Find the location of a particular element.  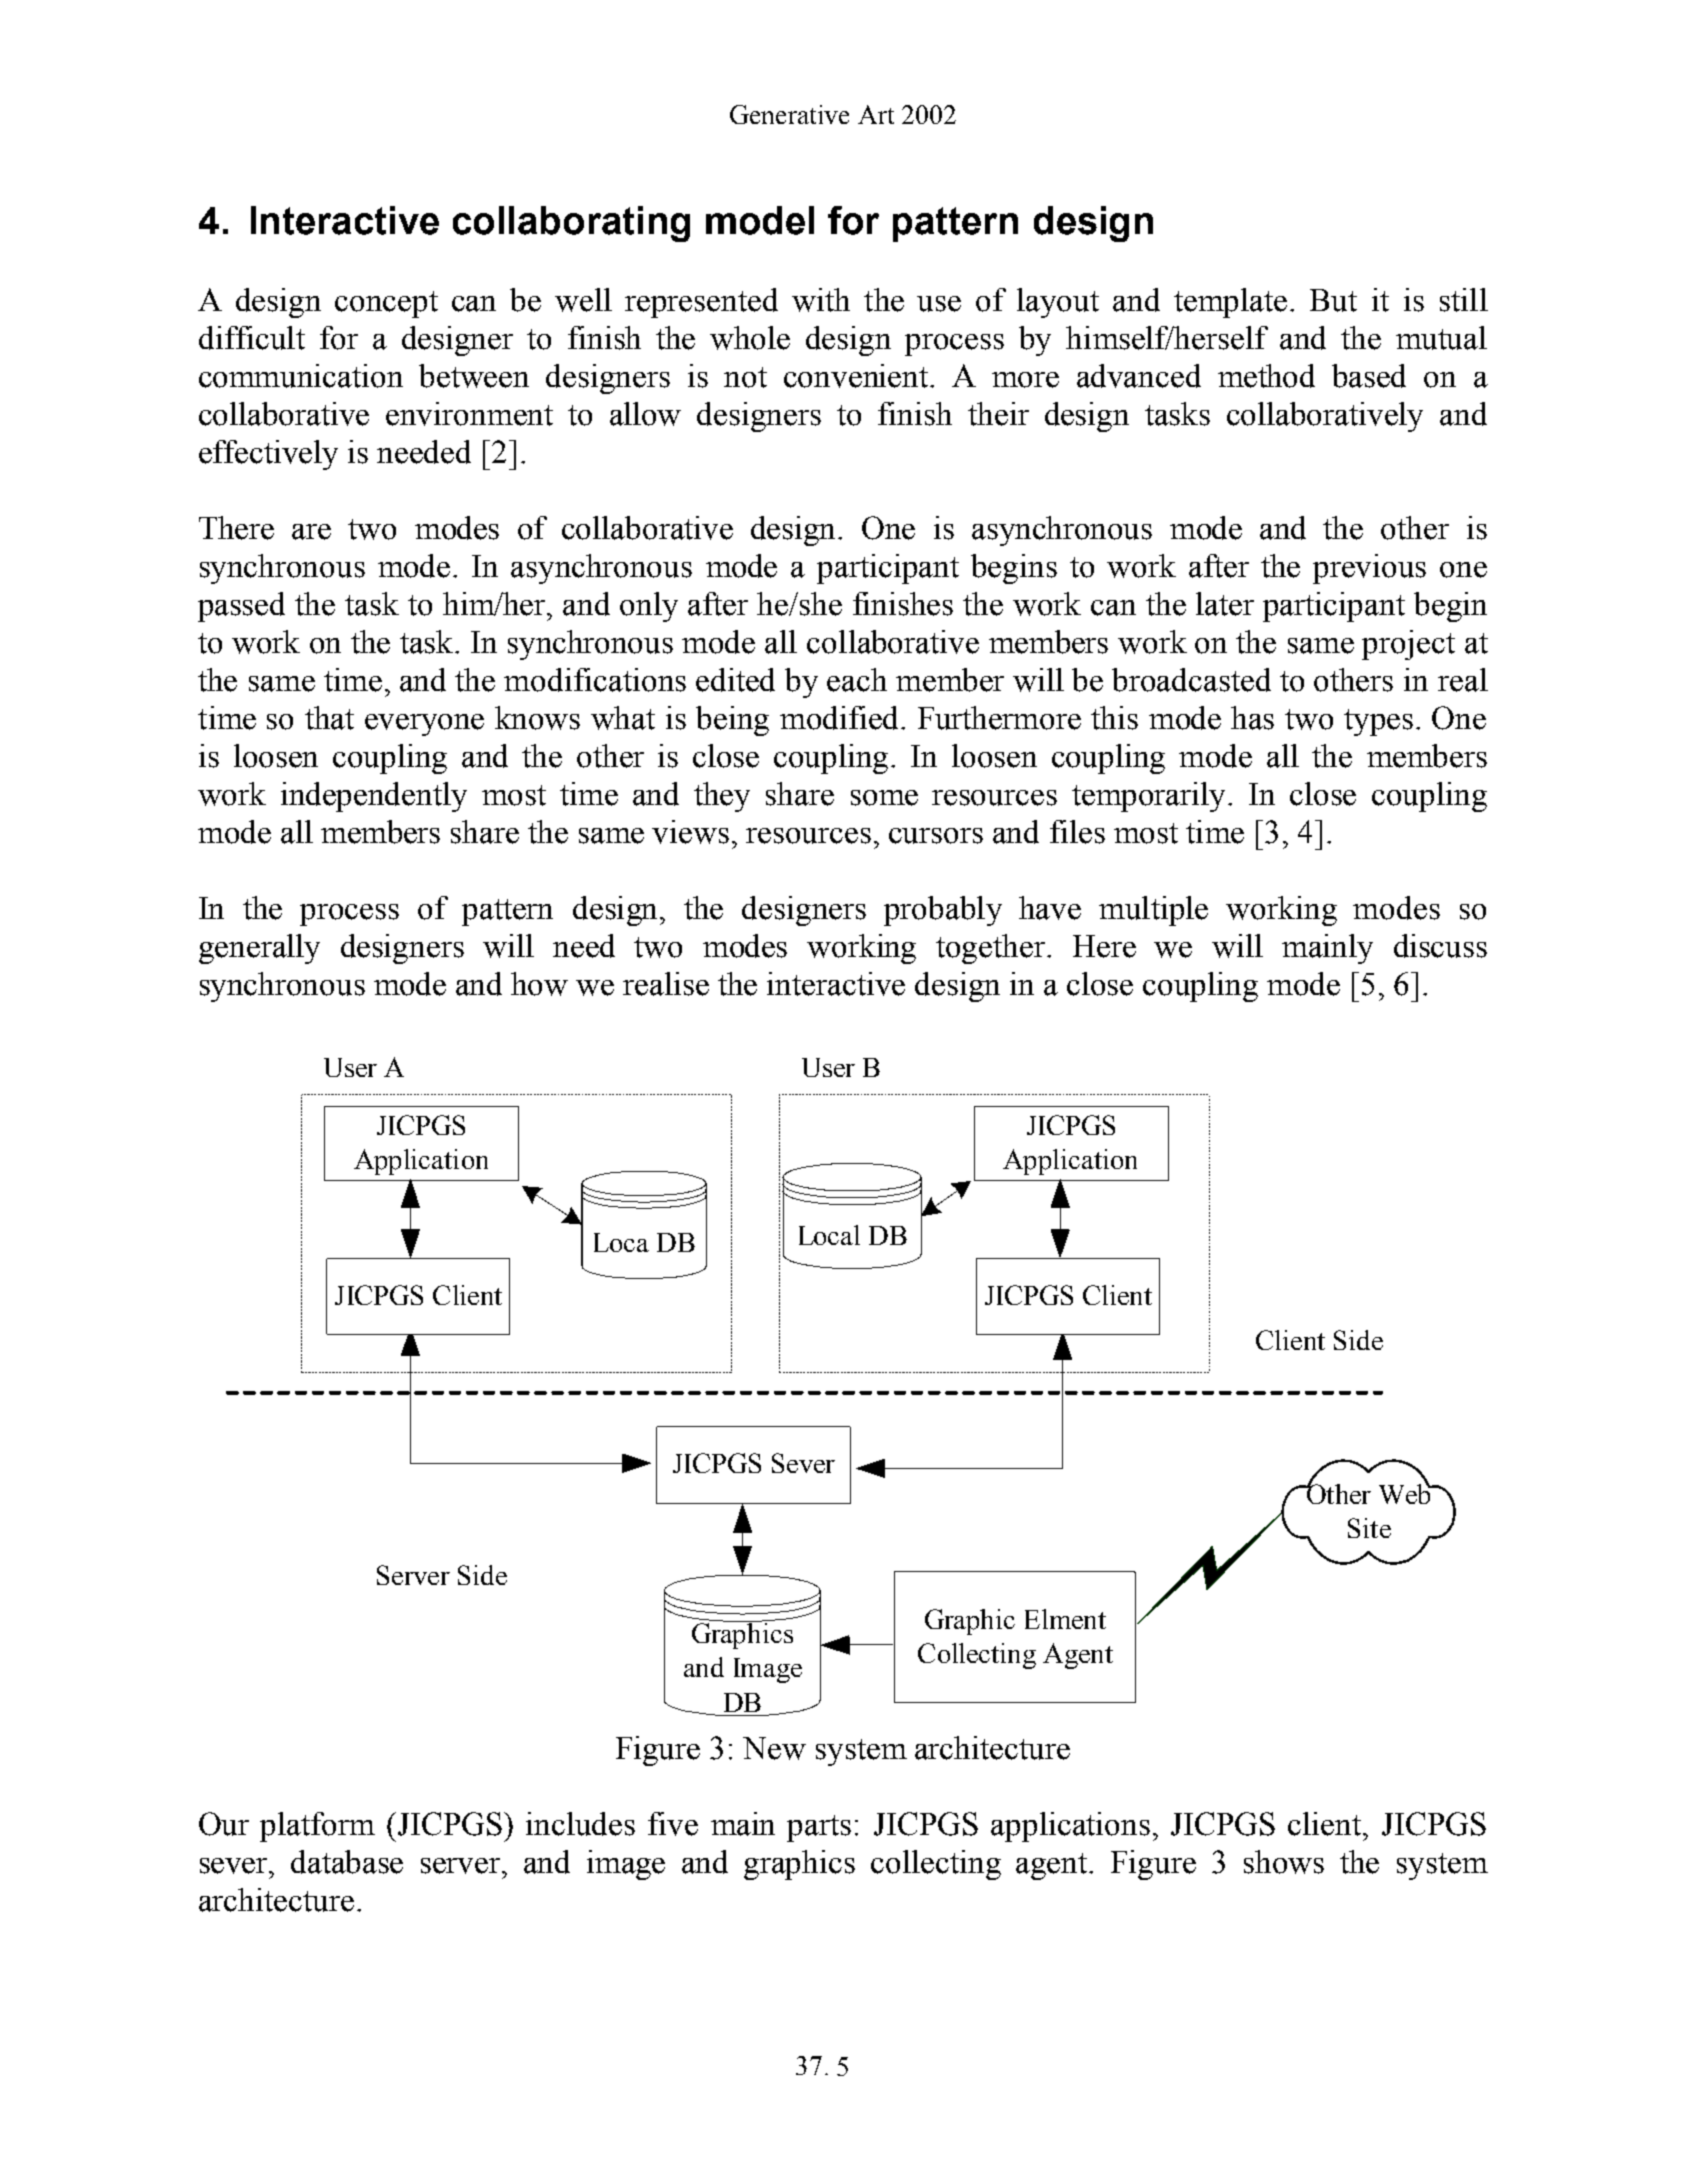

But is located at coordinates (1333, 300).
